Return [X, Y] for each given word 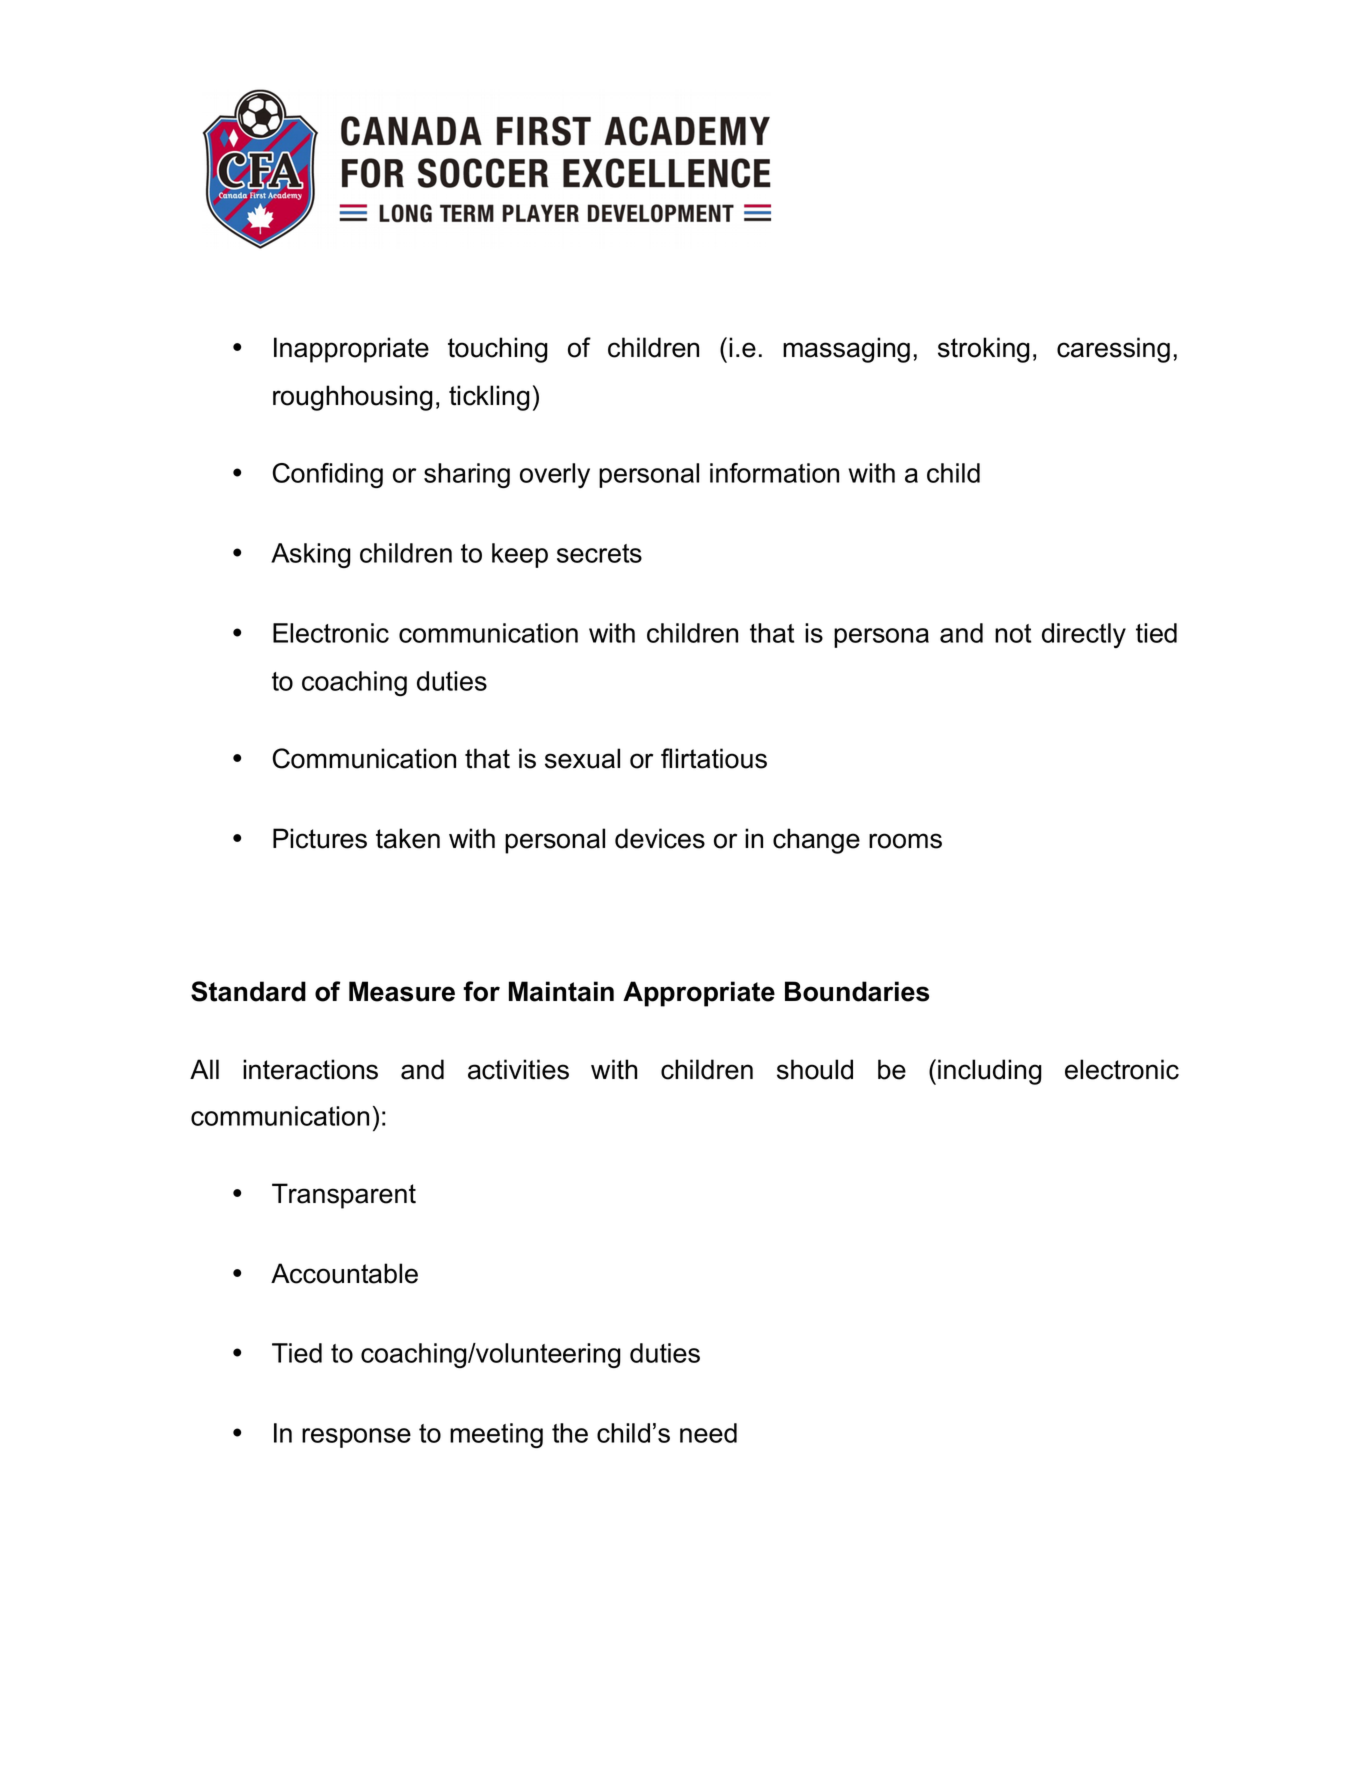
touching [498, 350]
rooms [905, 841]
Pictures [320, 838]
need [708, 1433]
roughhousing [353, 398]
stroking [984, 350]
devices [660, 838]
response [356, 1438]
